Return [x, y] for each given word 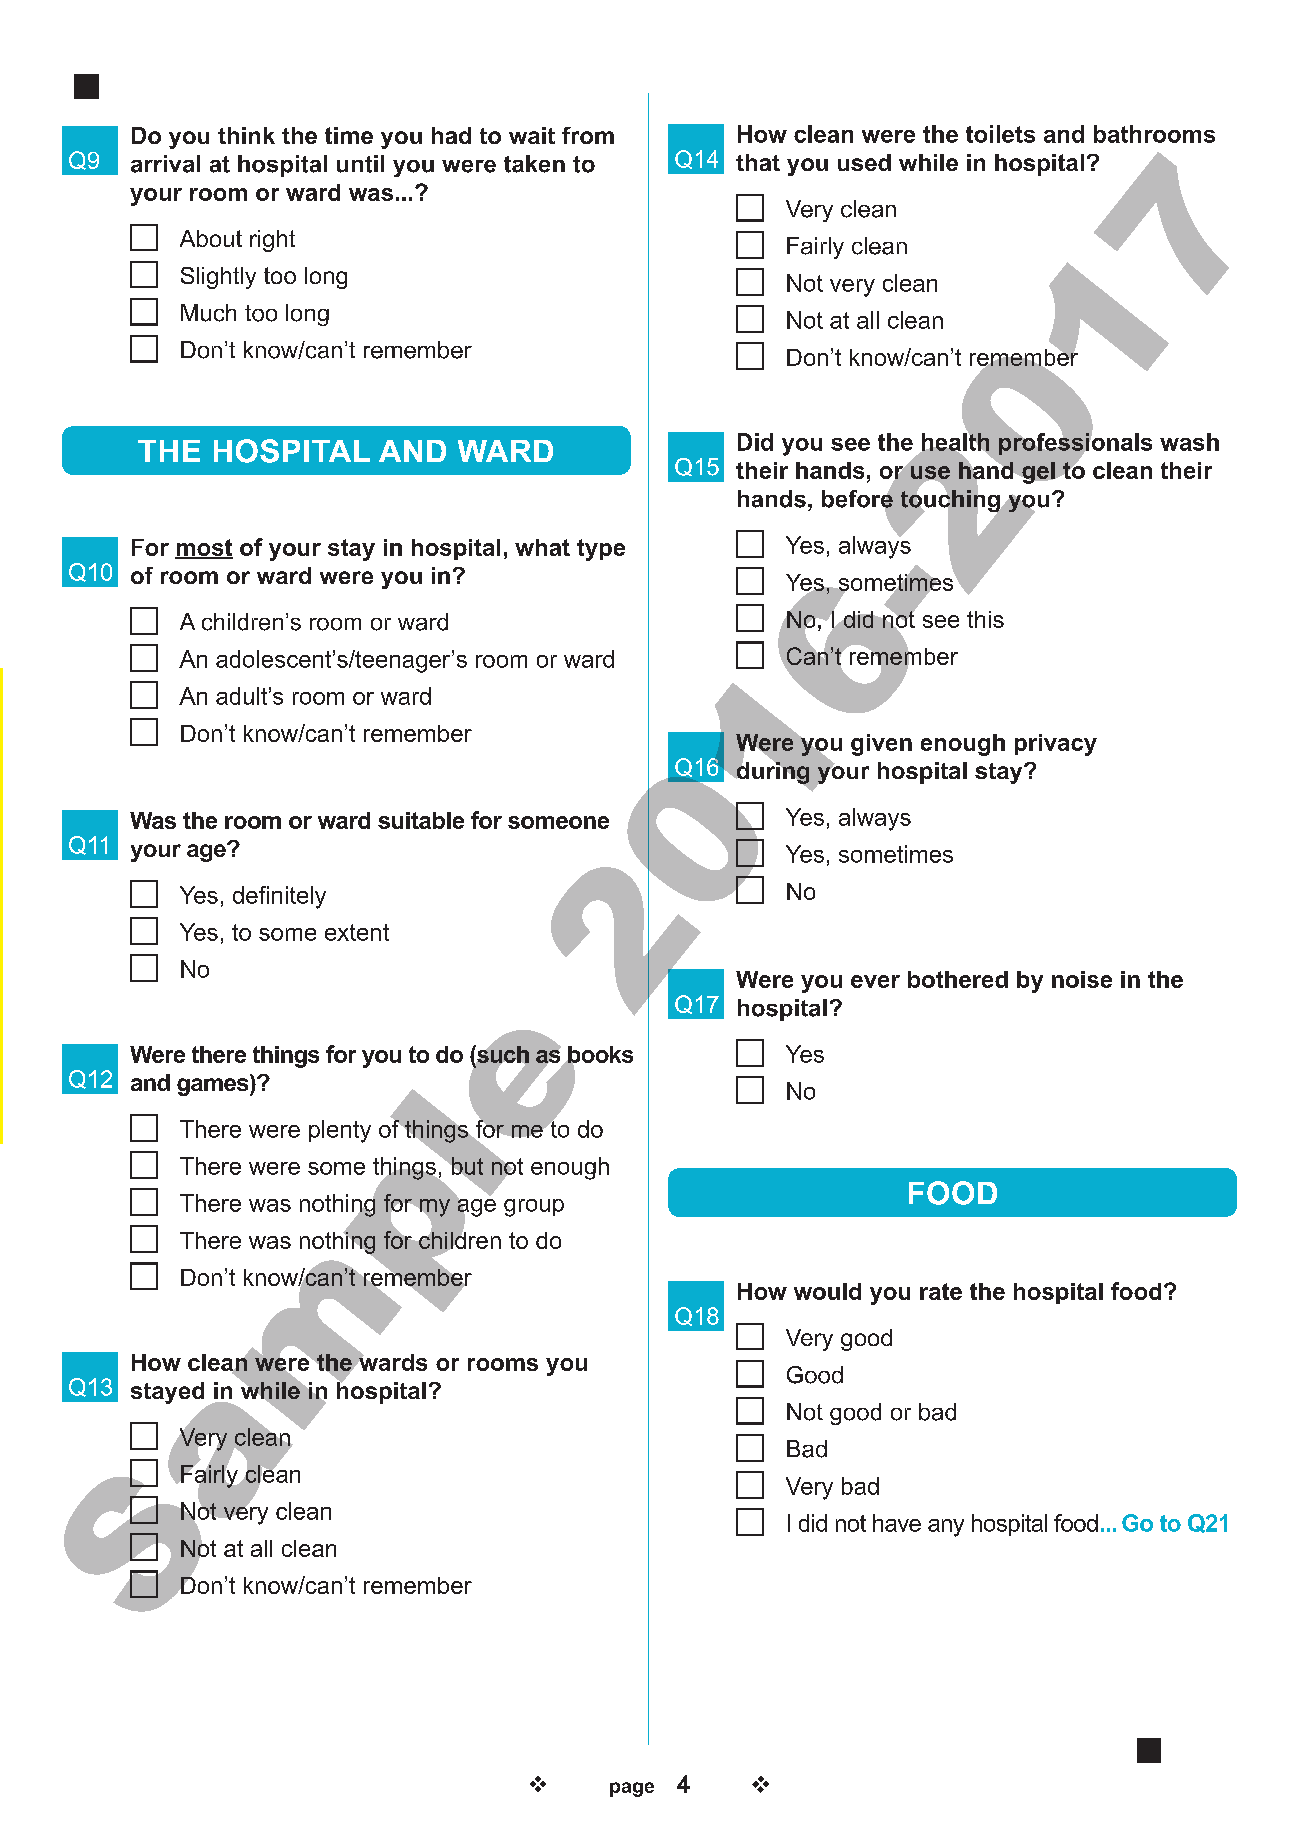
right [272, 241]
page [632, 1789]
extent [357, 932]
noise [1082, 979]
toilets [1000, 134]
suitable [421, 820]
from [588, 135]
